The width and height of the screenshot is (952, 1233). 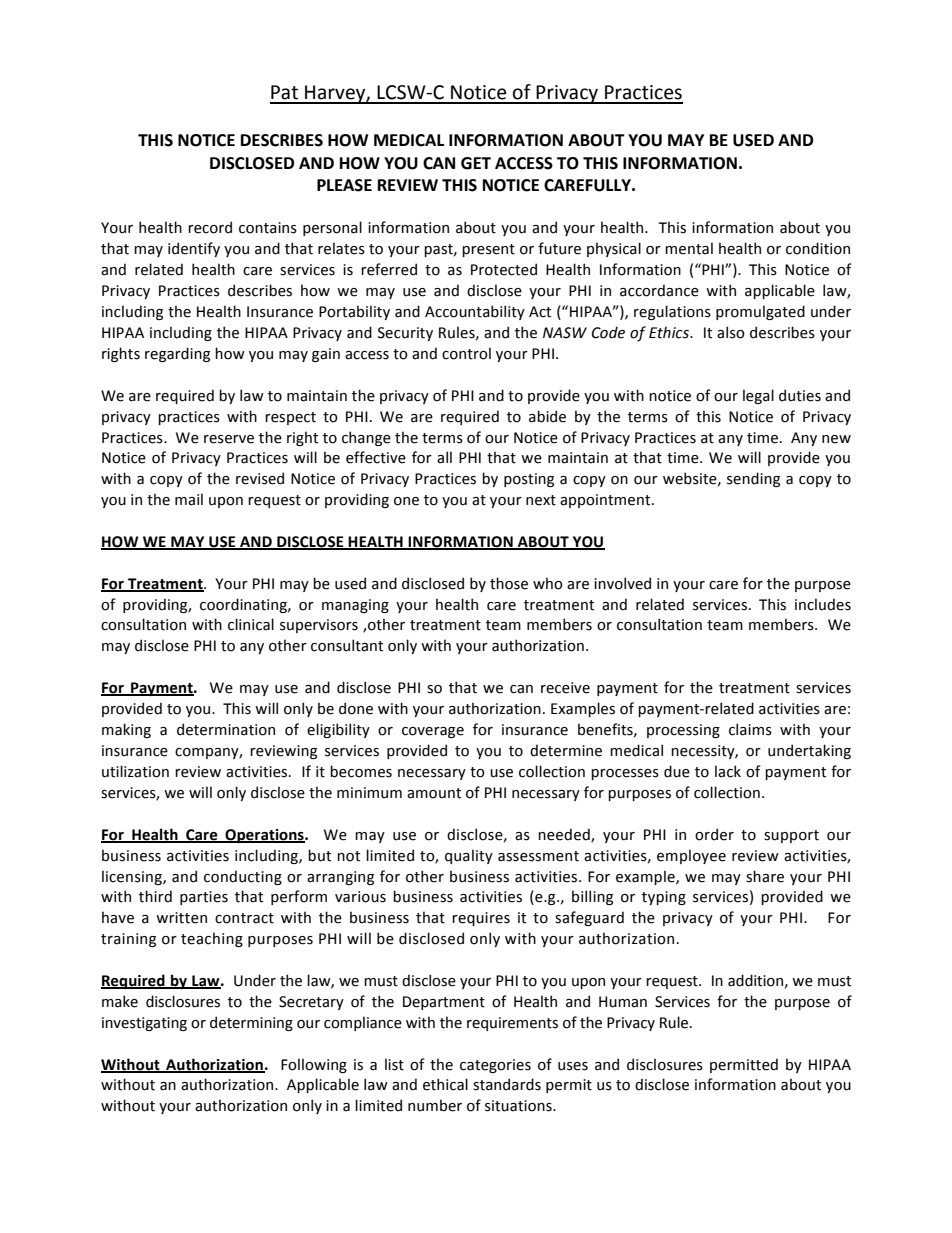 What do you see at coordinates (189, 499) in the screenshot?
I see `mail` at bounding box center [189, 499].
